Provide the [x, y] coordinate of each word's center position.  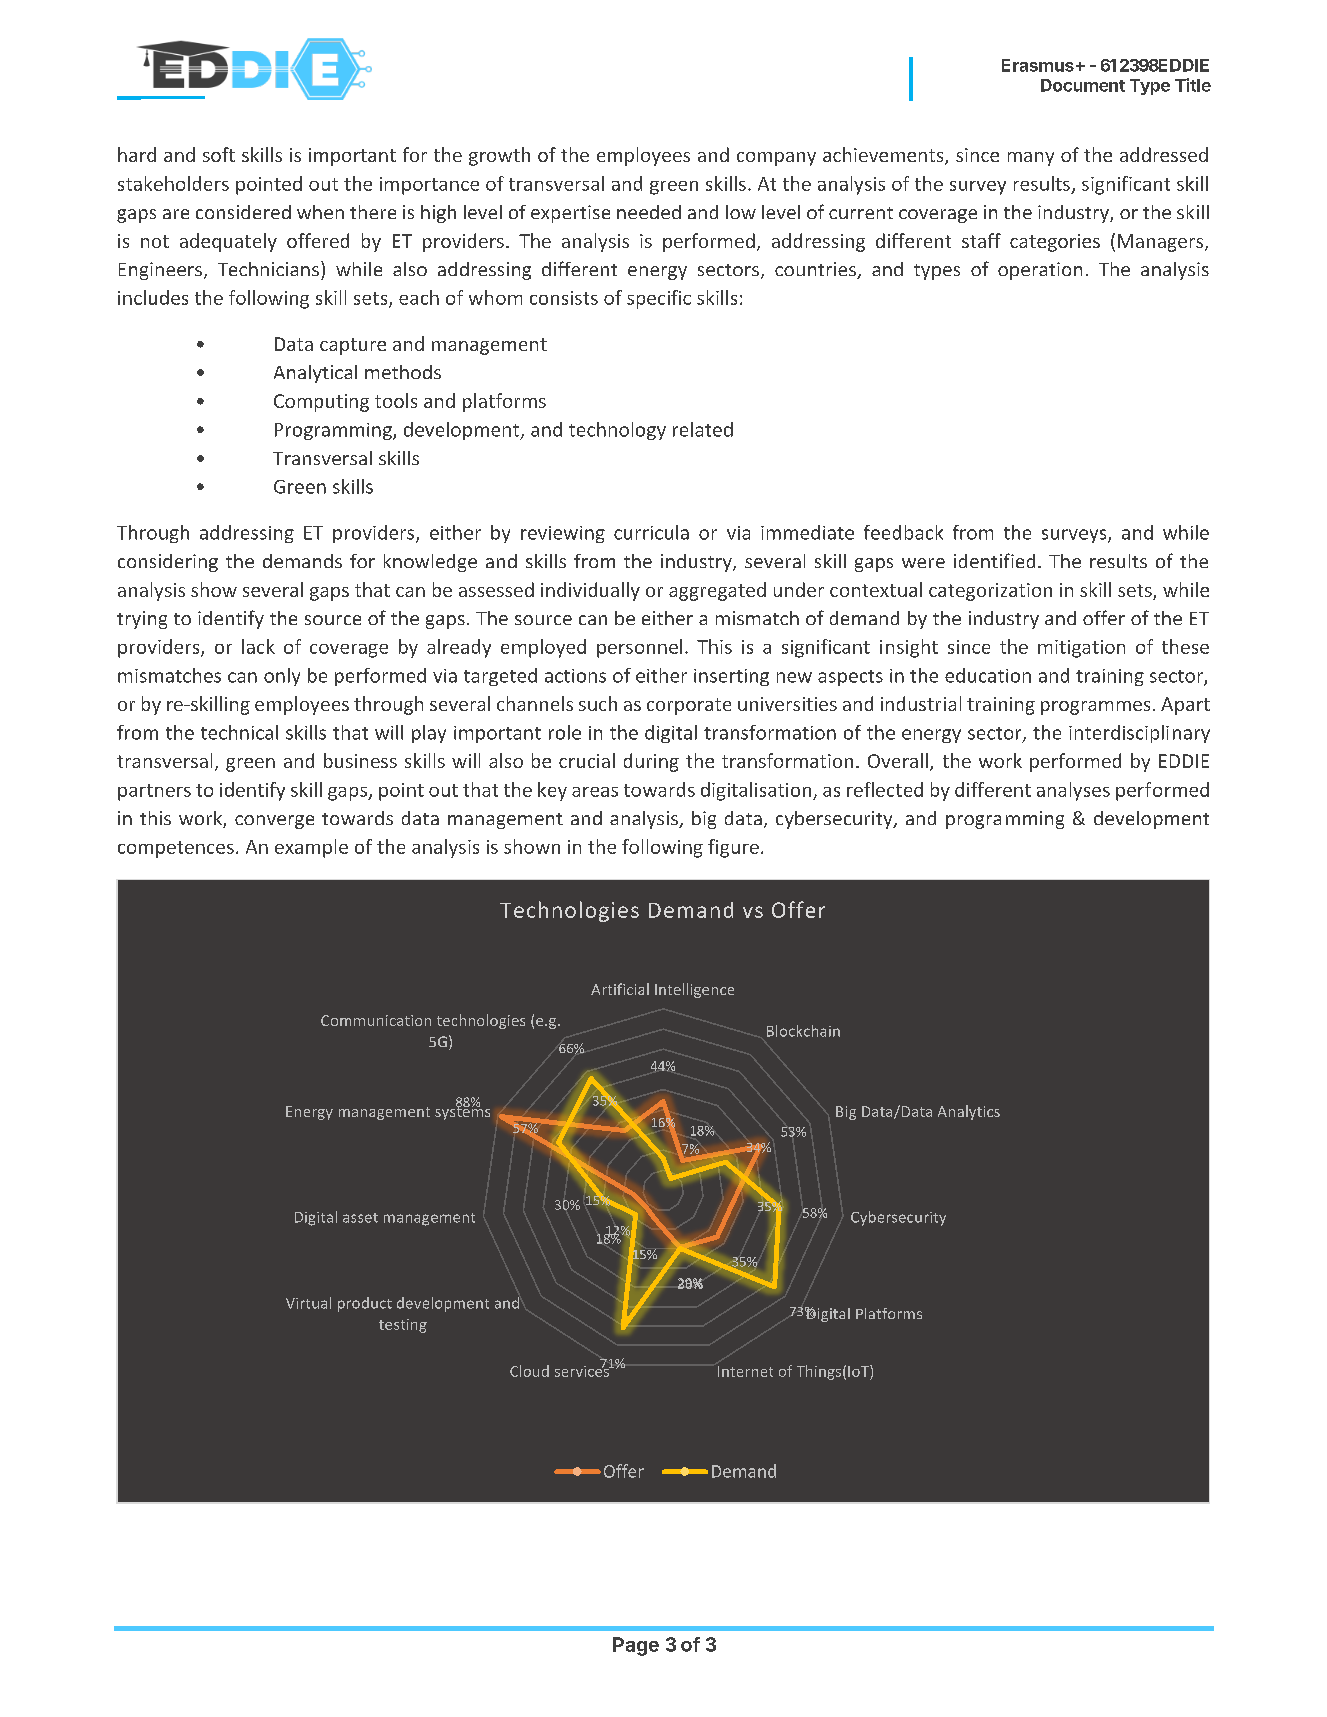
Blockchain [803, 1031]
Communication [376, 1020]
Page [636, 1646]
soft [219, 154]
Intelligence [694, 990]
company [776, 159]
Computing [321, 403]
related [703, 429]
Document [1083, 85]
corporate [689, 706]
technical [239, 732]
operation [1040, 271]
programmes [1095, 708]
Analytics [969, 1112]
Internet [745, 1371]
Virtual [308, 1303]
